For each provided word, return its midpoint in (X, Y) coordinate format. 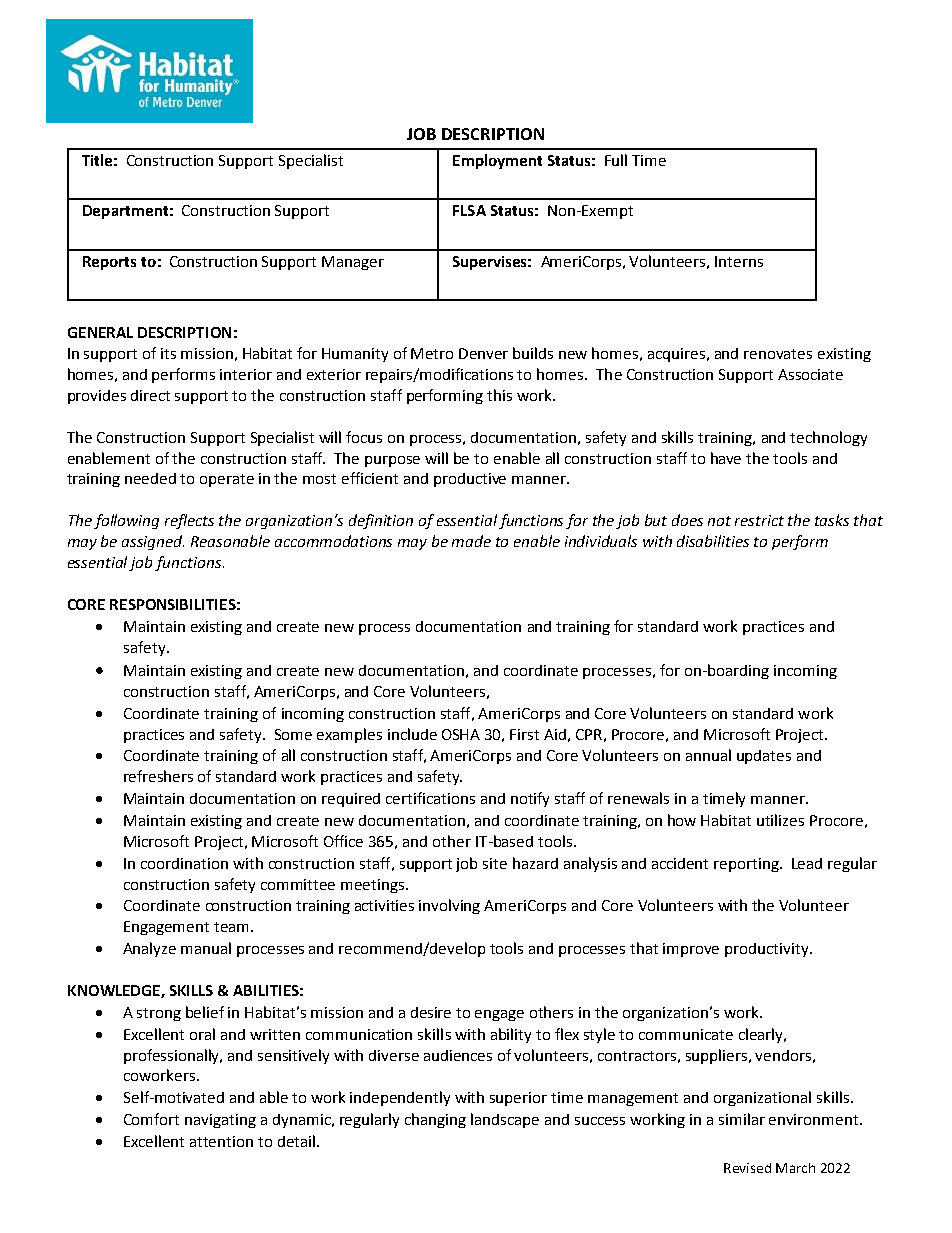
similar (742, 1119)
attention (221, 1141)
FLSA (469, 210)
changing (435, 1120)
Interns (739, 261)
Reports (109, 263)
